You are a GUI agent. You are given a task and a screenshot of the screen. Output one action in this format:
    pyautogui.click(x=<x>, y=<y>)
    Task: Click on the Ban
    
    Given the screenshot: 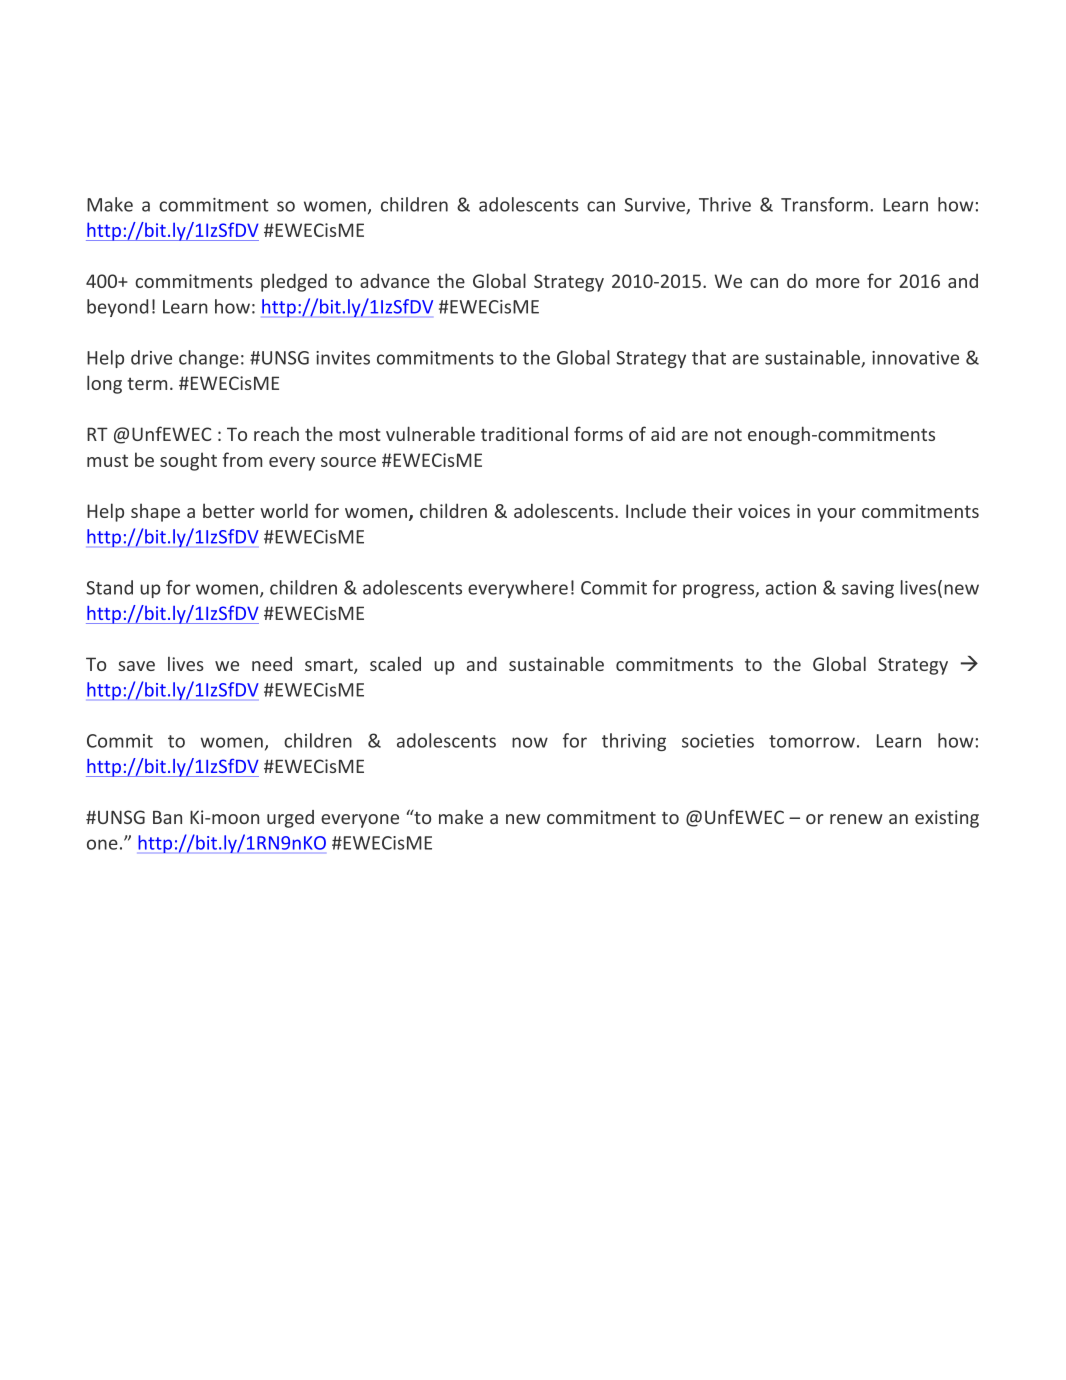 What is the action you would take?
    pyautogui.click(x=167, y=817)
